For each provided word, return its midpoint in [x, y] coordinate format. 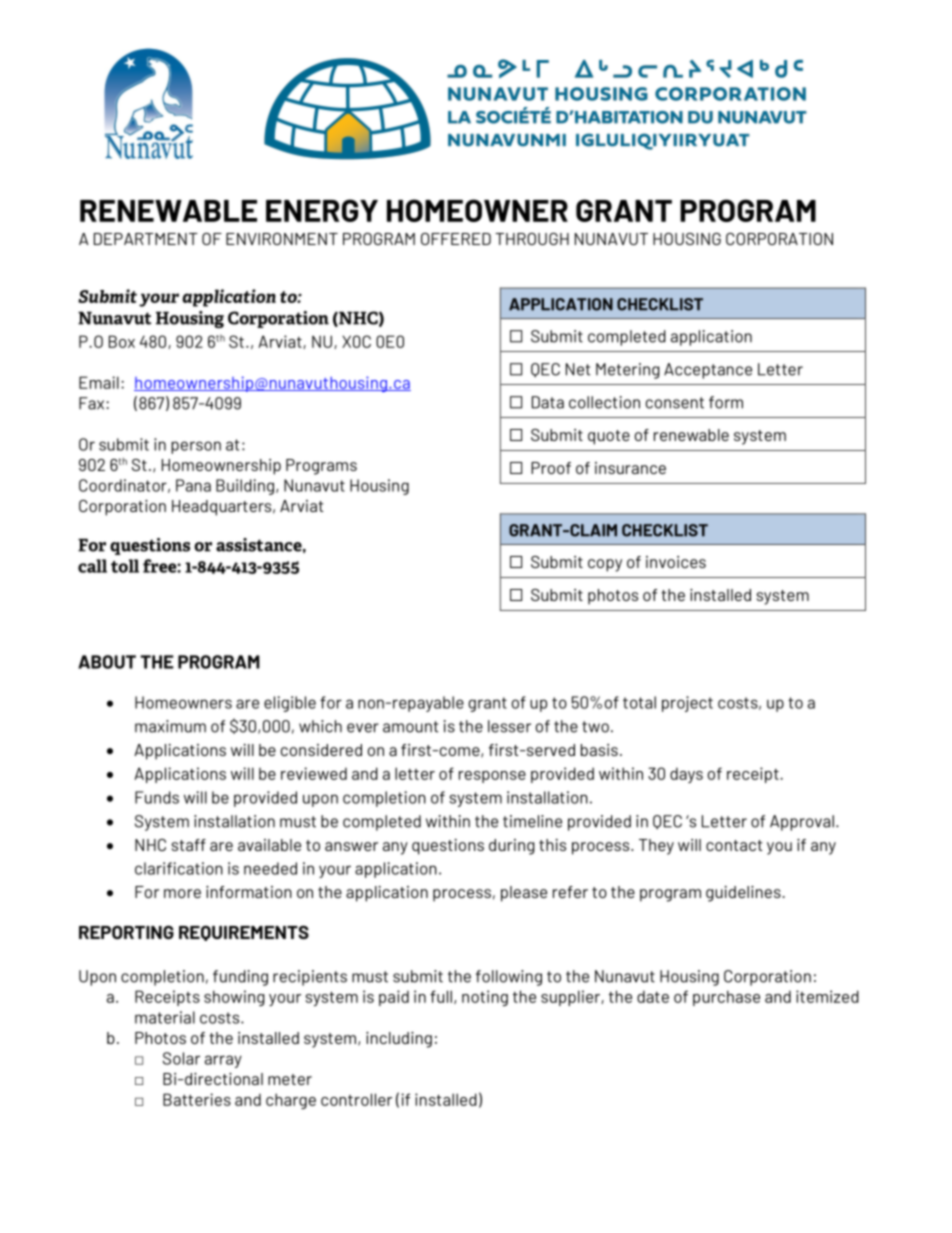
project [687, 704]
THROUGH [532, 239]
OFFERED [456, 239]
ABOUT [107, 662]
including [399, 1040]
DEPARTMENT [146, 239]
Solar [181, 1058]
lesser [509, 726]
